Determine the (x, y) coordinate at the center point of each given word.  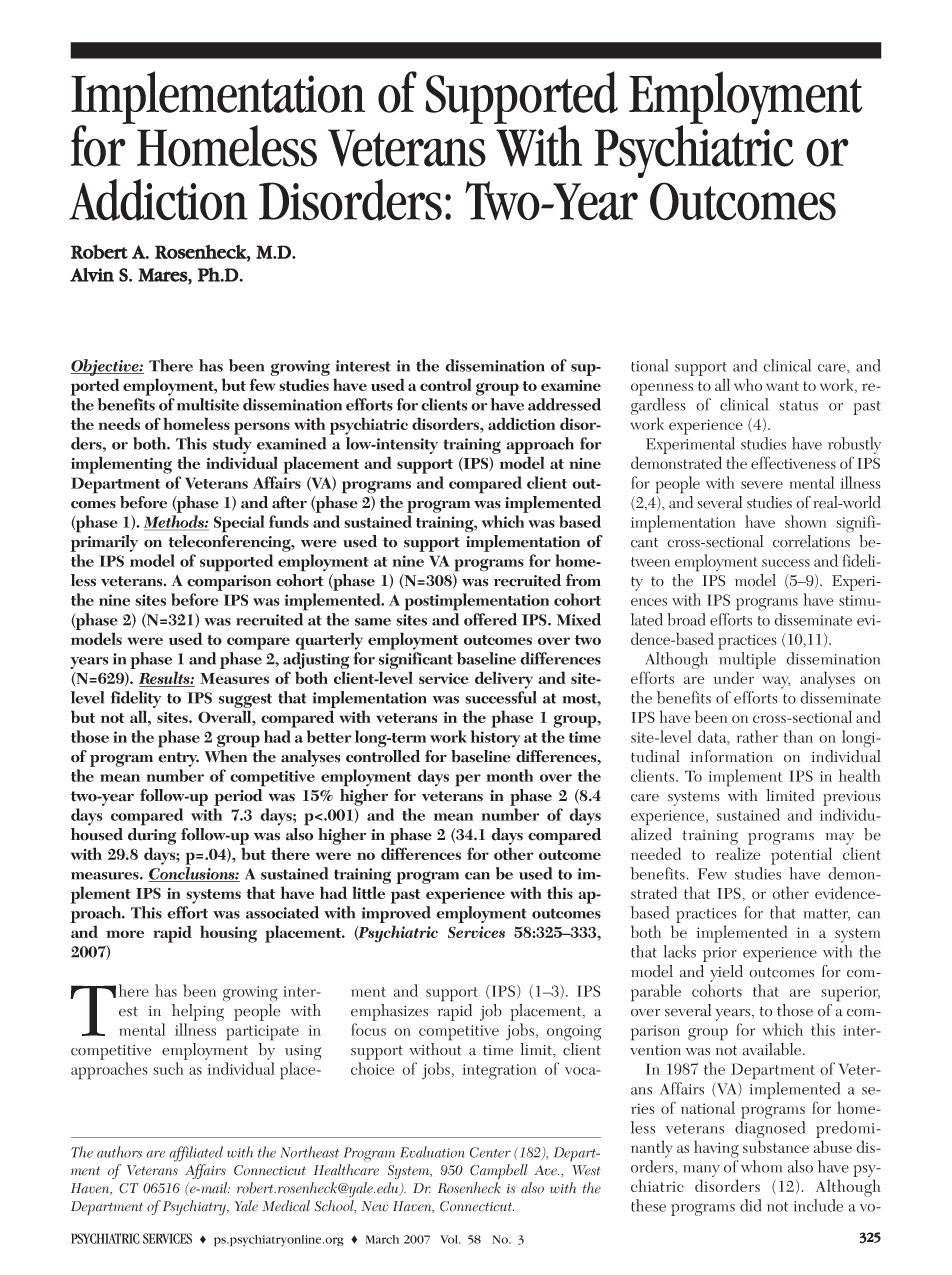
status (798, 406)
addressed (564, 404)
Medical (286, 1206)
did (750, 1205)
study (233, 447)
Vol (450, 1239)
